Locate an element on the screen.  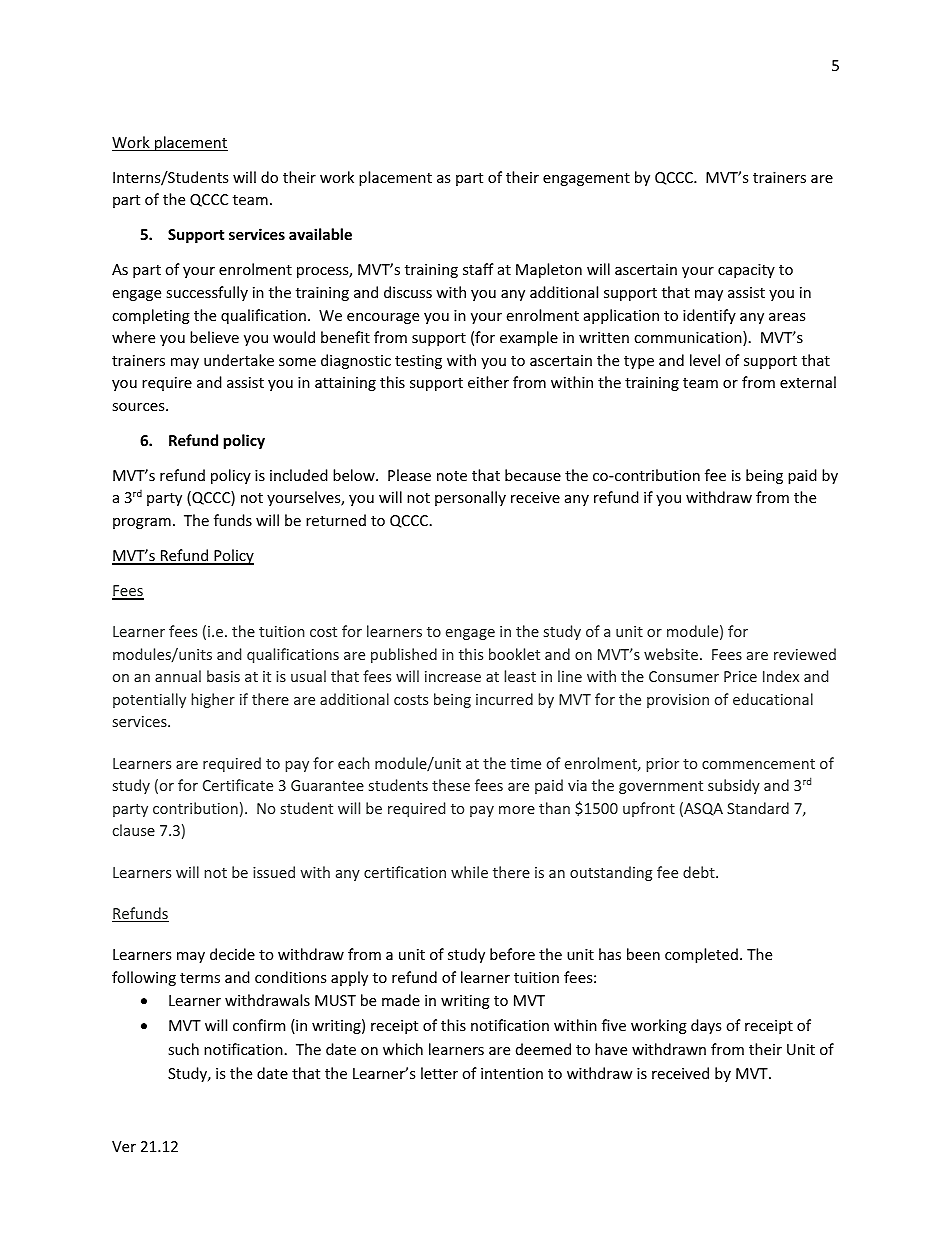
Certificate is located at coordinates (238, 785).
